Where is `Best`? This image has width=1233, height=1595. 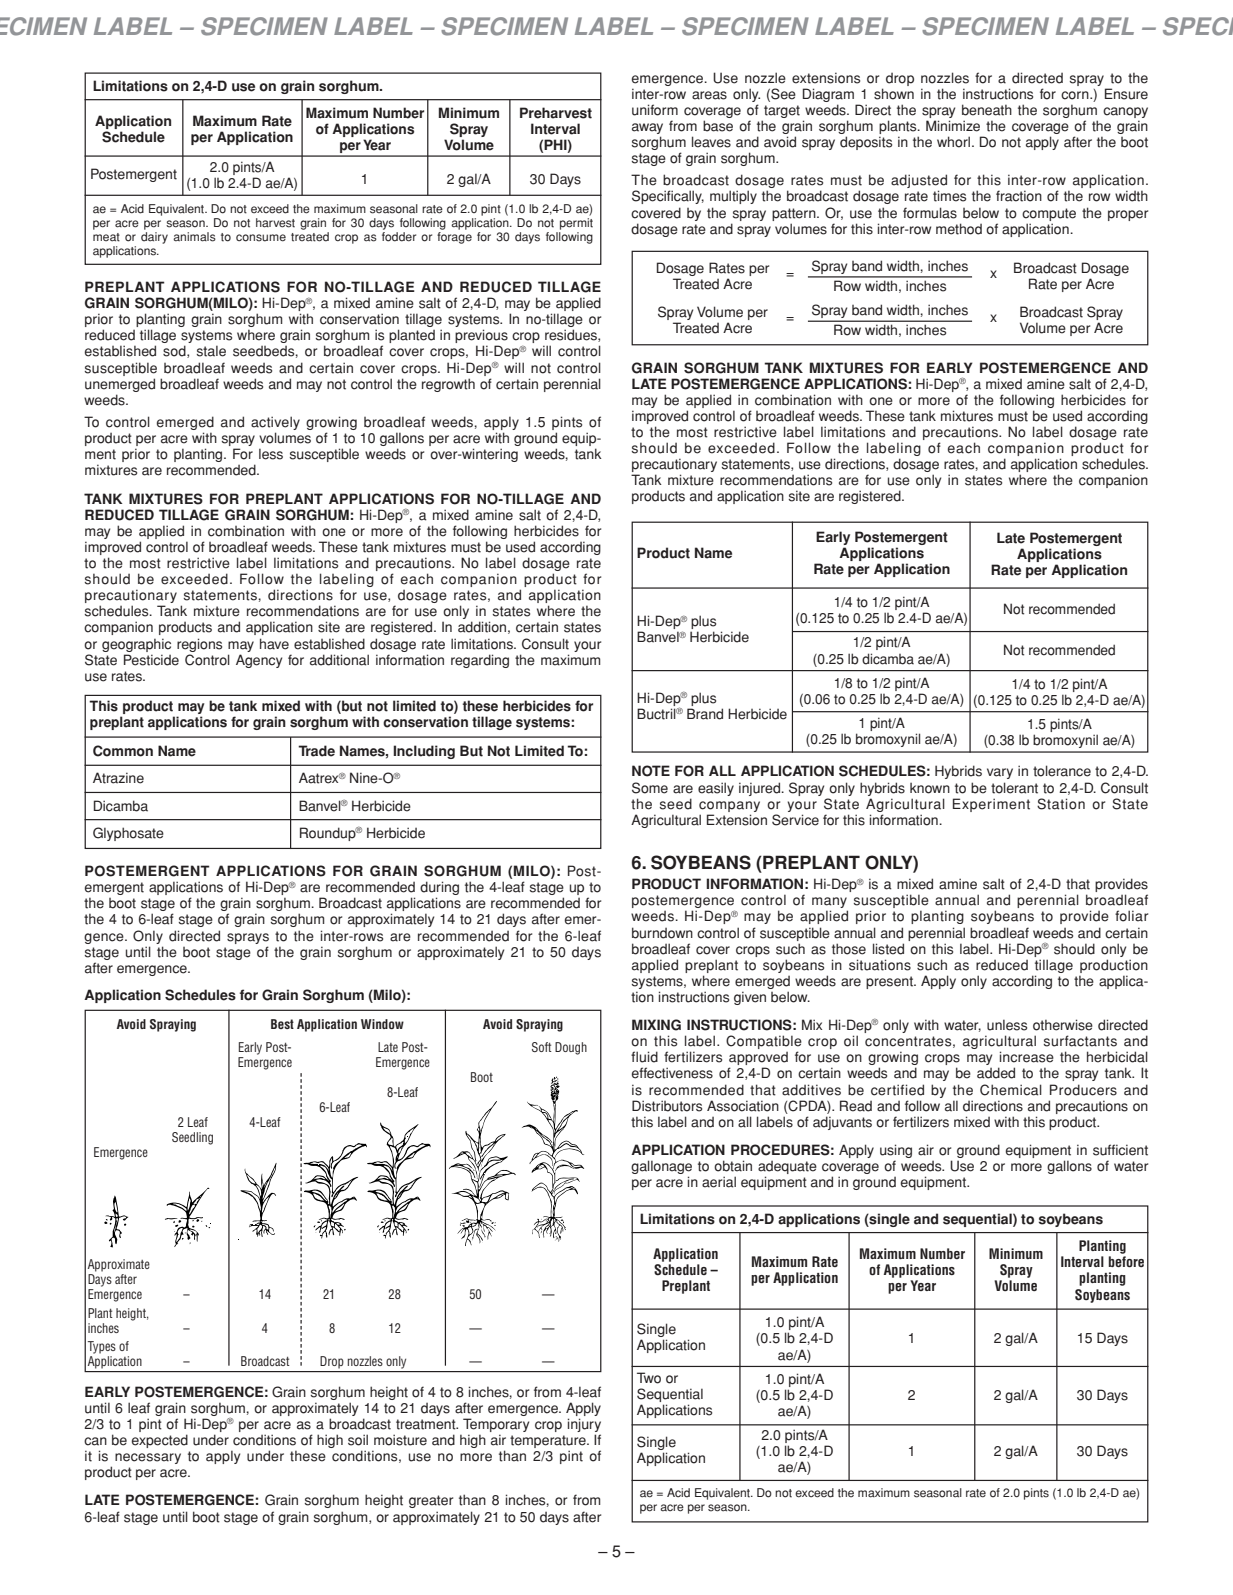 Best is located at coordinates (282, 1024).
